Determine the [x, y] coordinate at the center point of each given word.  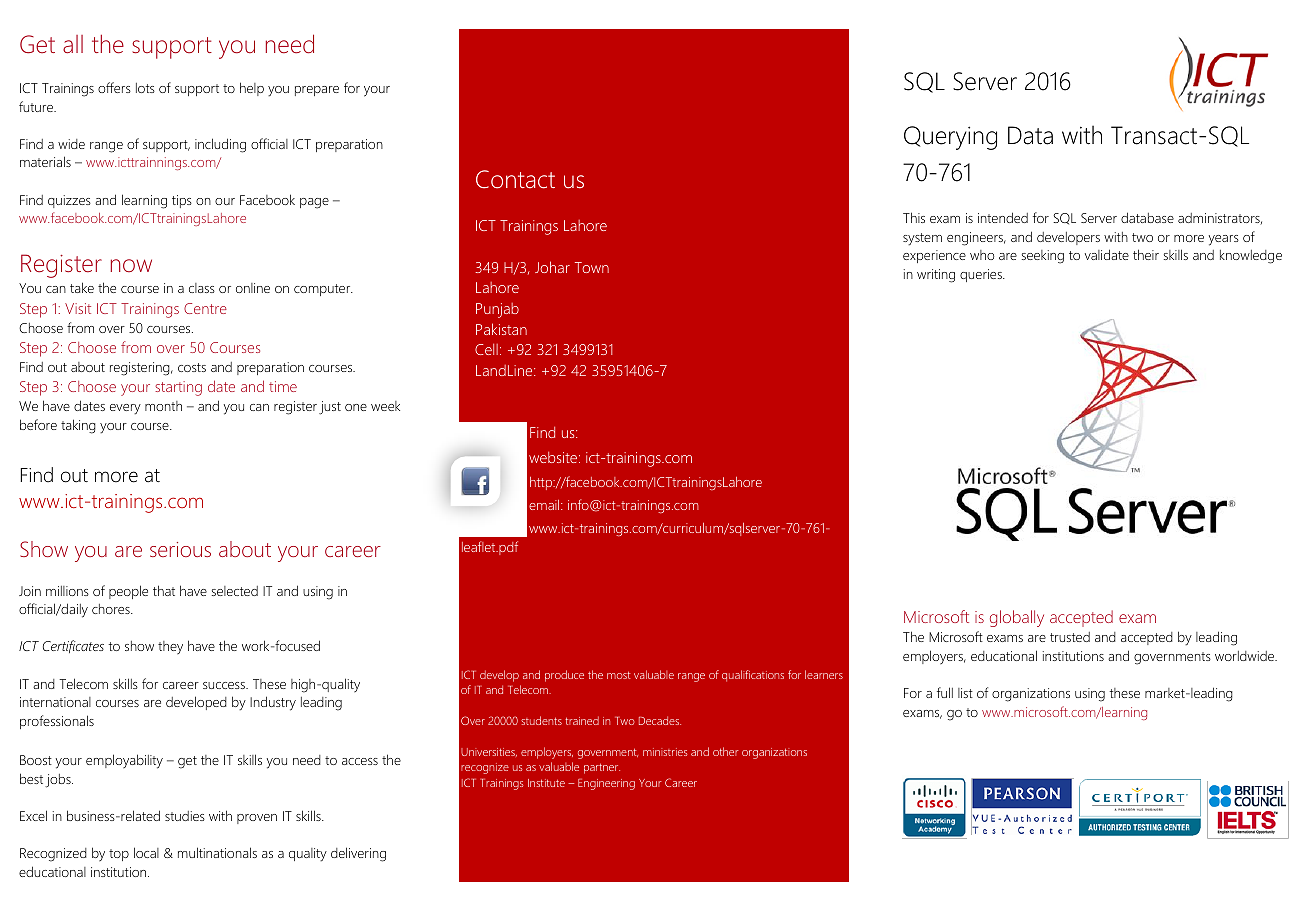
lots [145, 88]
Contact [515, 179]
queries [982, 275]
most [618, 675]
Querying [950, 138]
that [164, 590]
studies [185, 816]
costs [192, 367]
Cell [486, 349]
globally [1017, 618]
